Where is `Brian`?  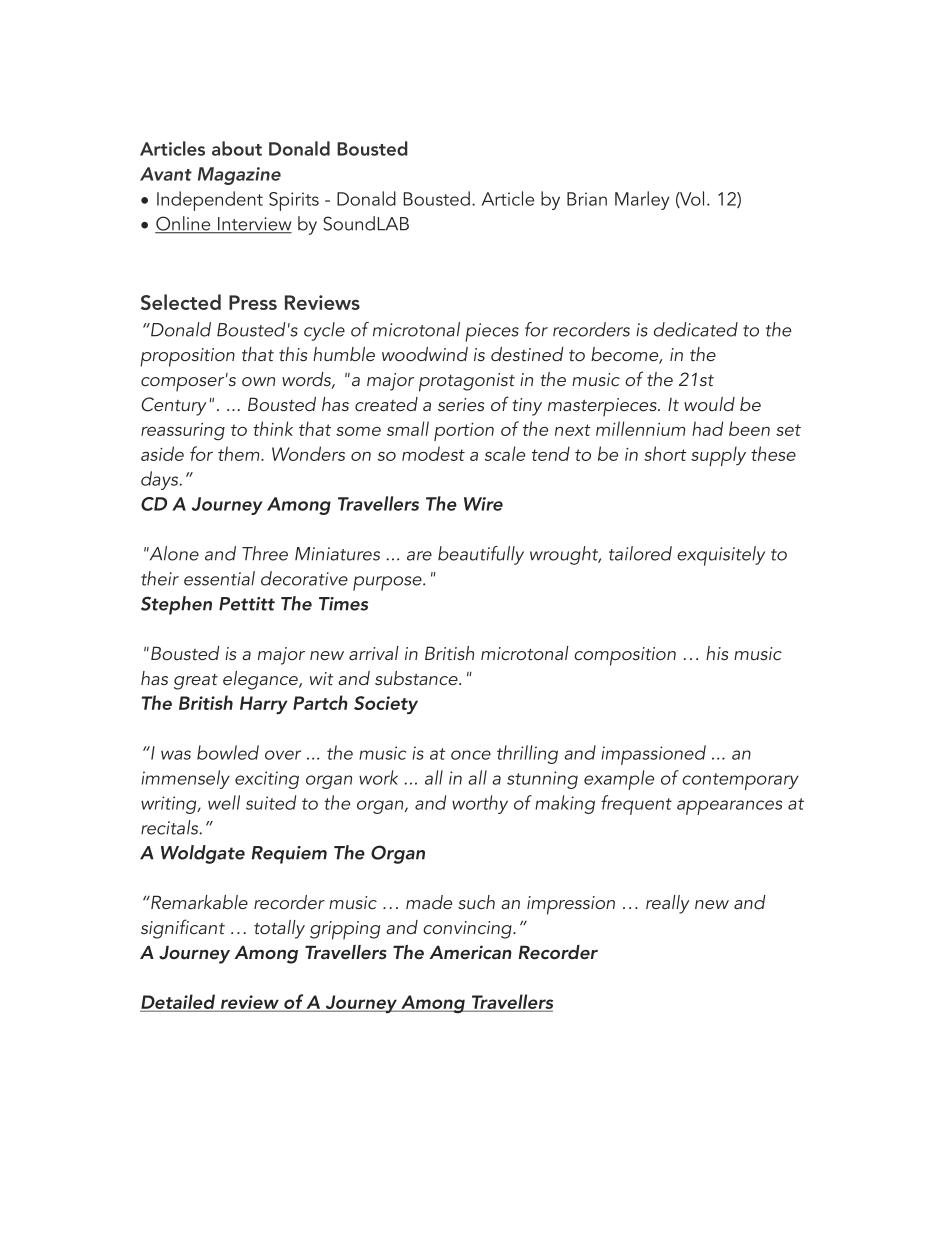
Brian is located at coordinates (587, 199).
